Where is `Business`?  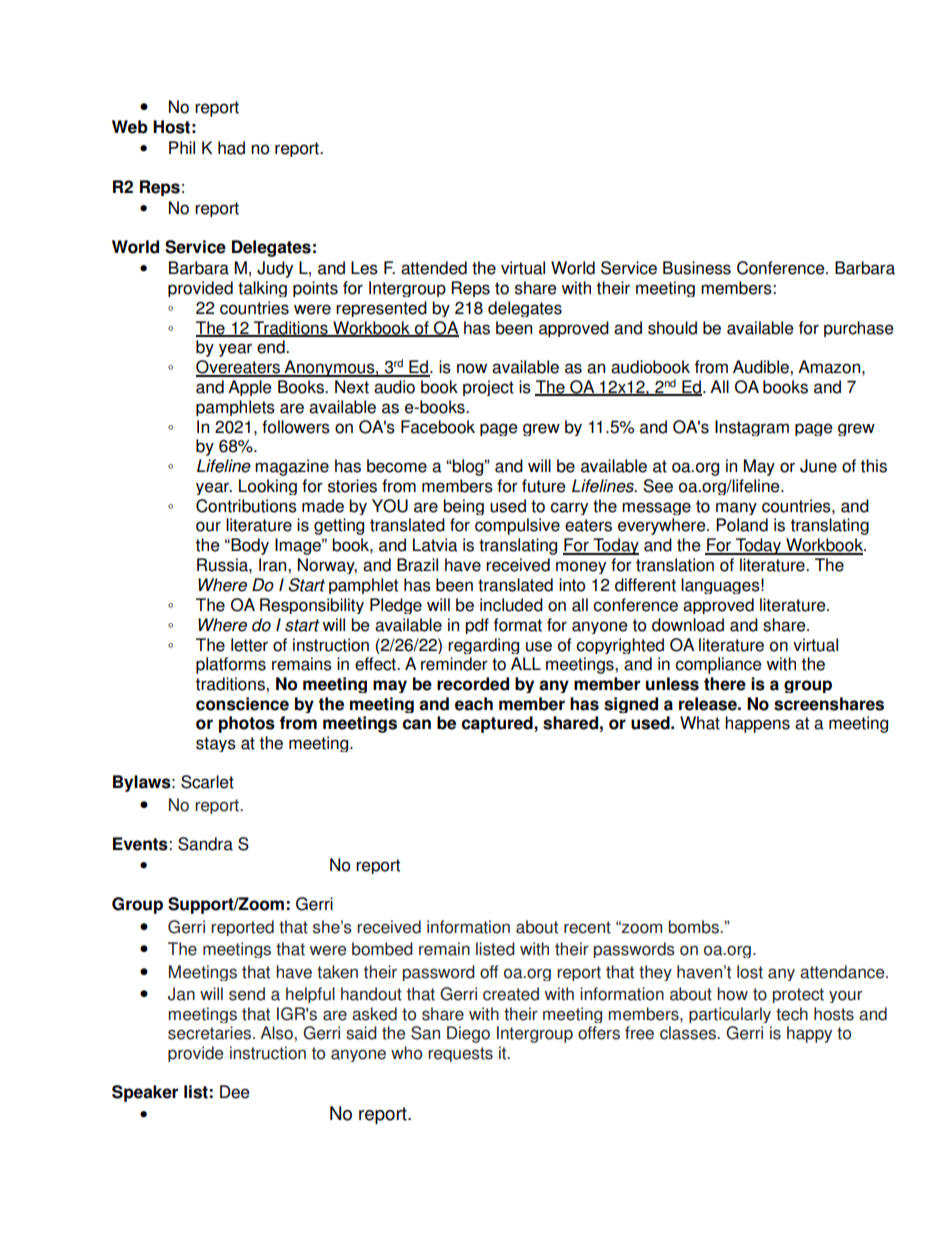
Business is located at coordinates (697, 268).
